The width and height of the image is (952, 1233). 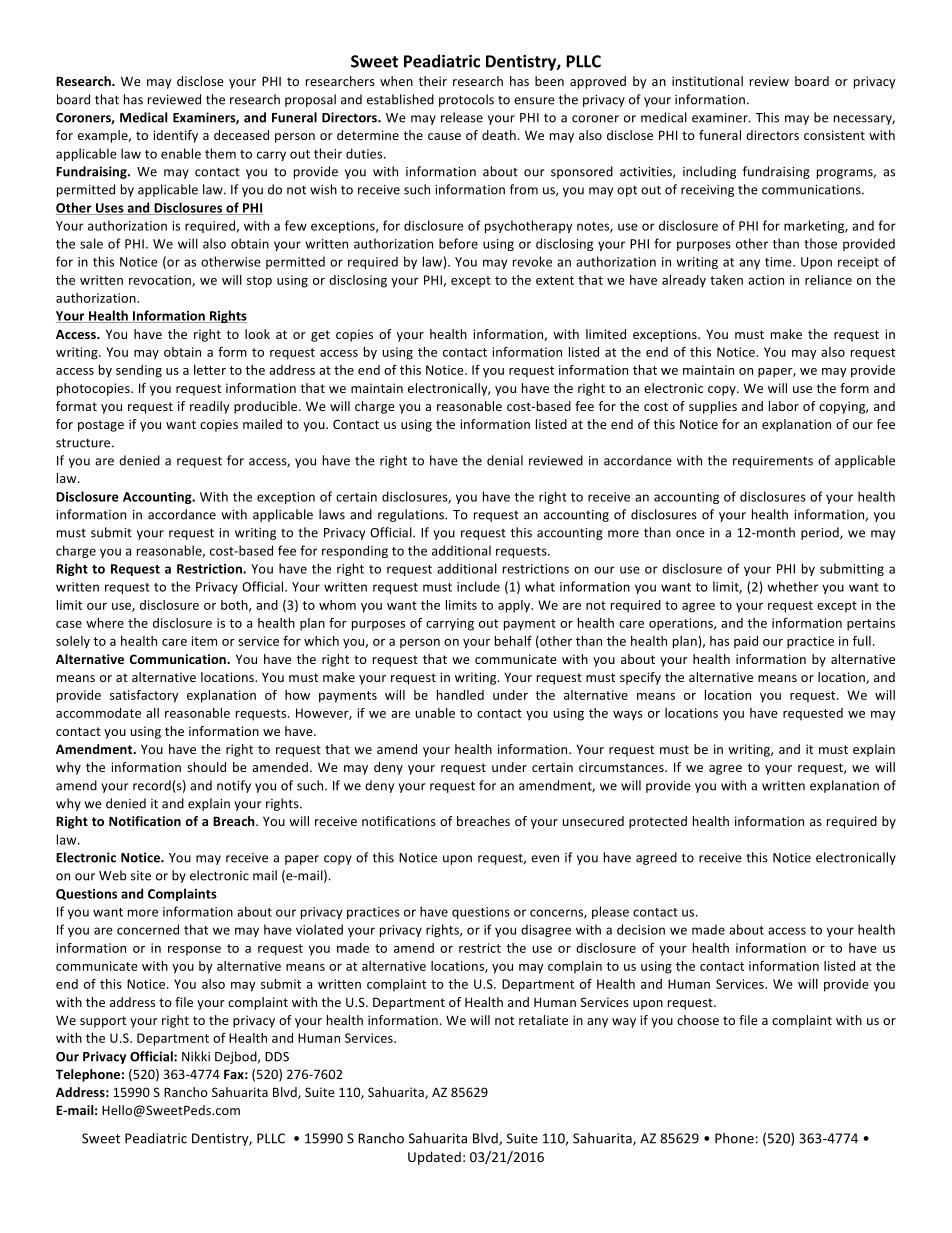 I want to click on consistent, so click(x=834, y=135).
